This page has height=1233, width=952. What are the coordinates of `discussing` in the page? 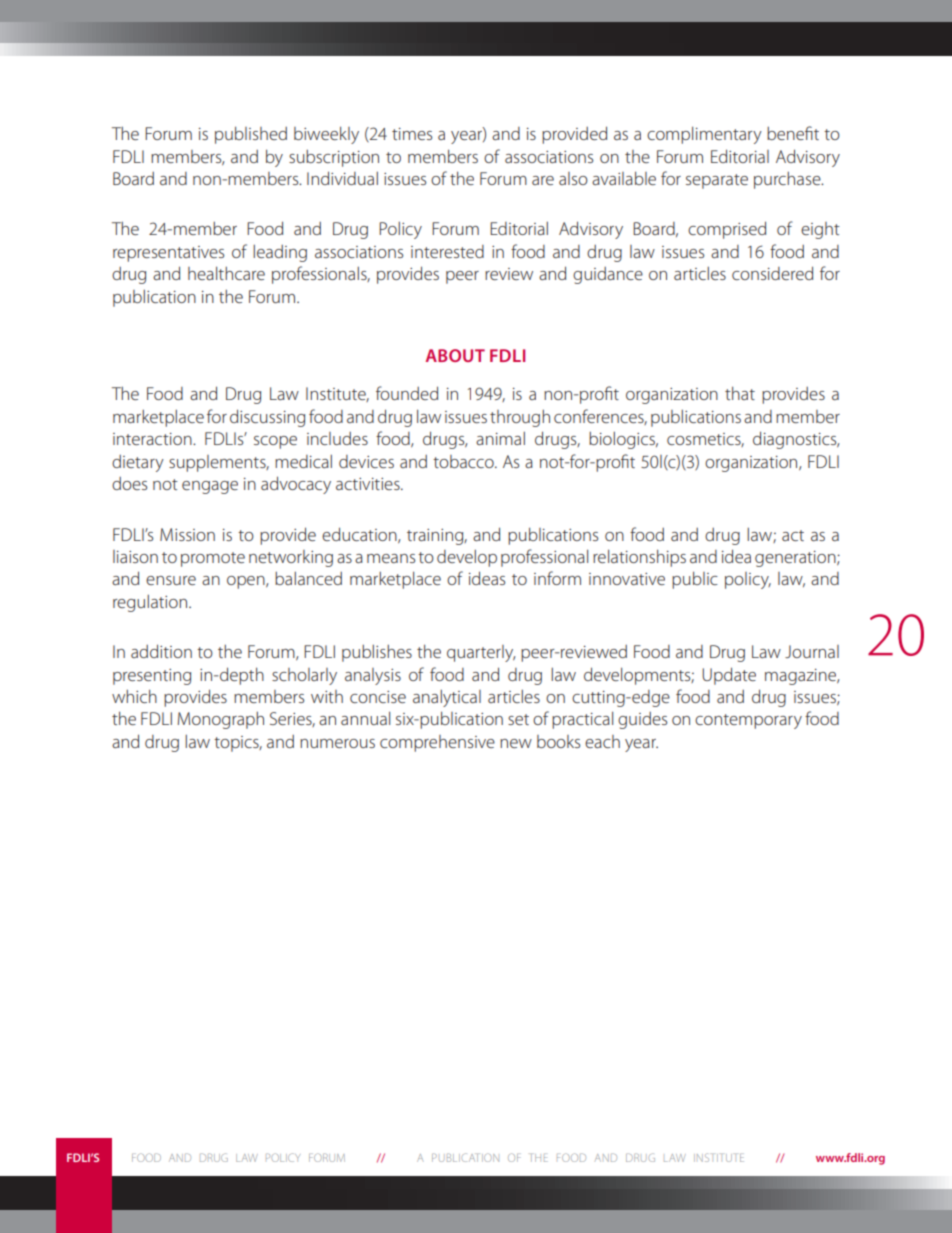 It's located at (267, 418).
